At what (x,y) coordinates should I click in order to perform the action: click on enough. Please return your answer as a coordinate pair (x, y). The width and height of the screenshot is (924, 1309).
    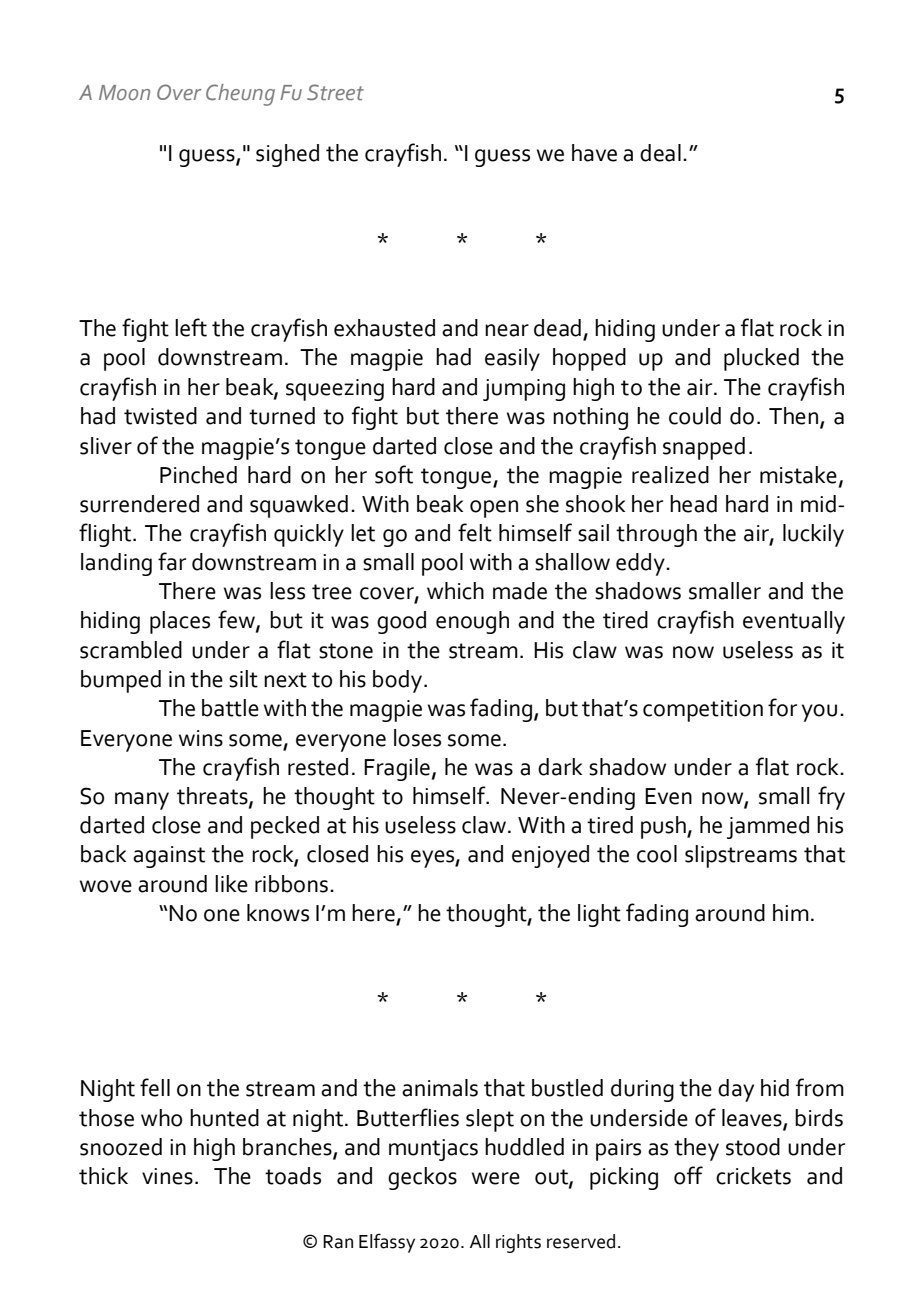
    Looking at the image, I should click on (472, 622).
